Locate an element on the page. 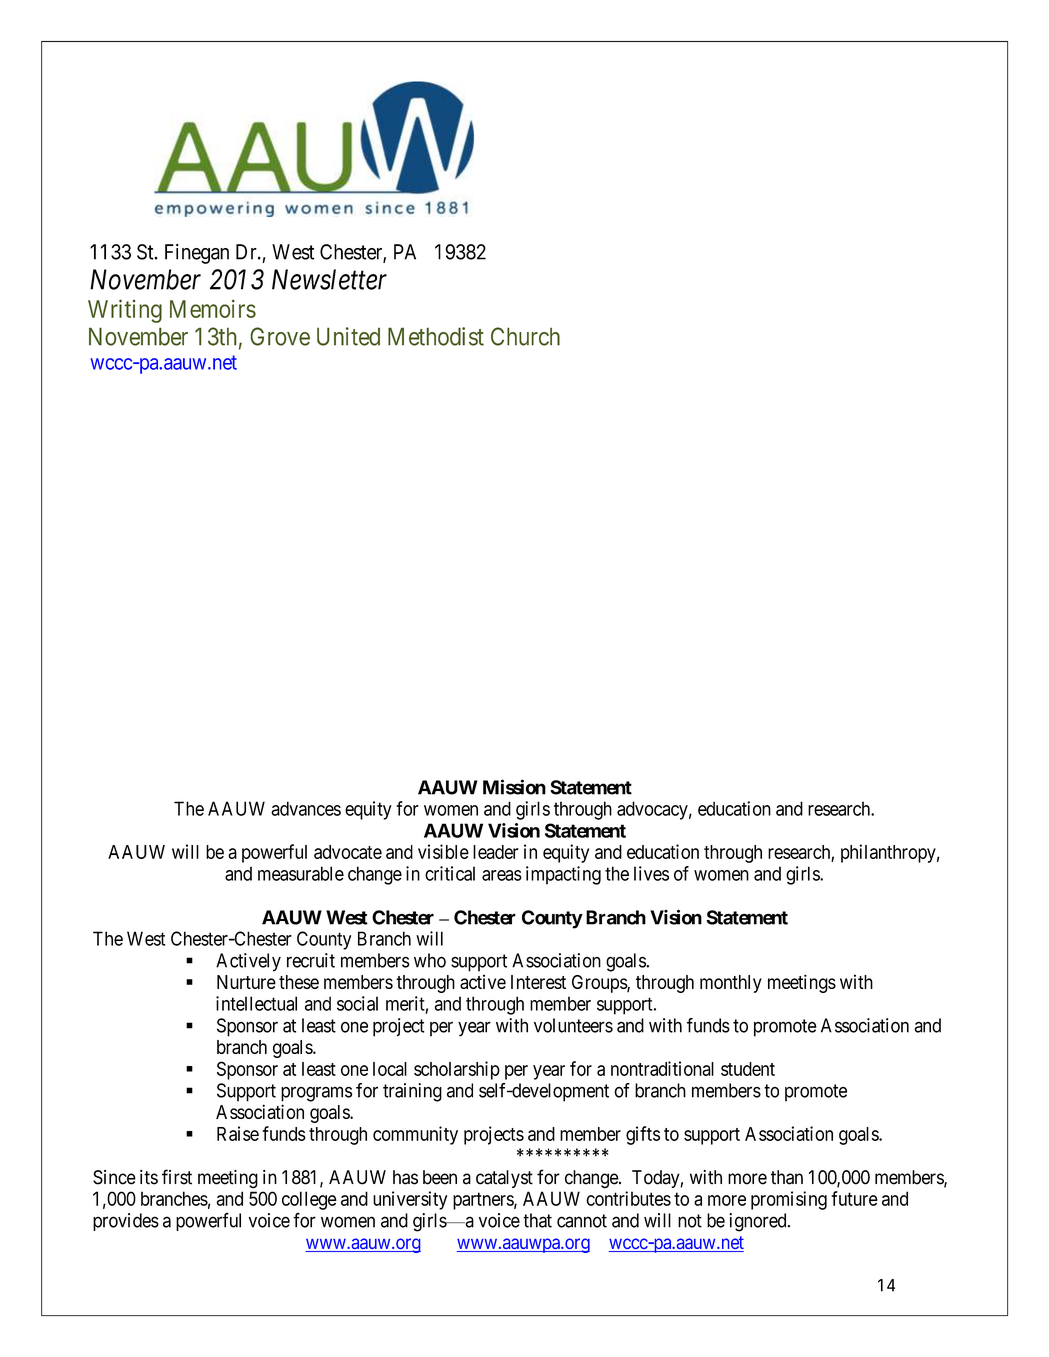 This page has width=1049, height=1357. Mission is located at coordinates (514, 787).
